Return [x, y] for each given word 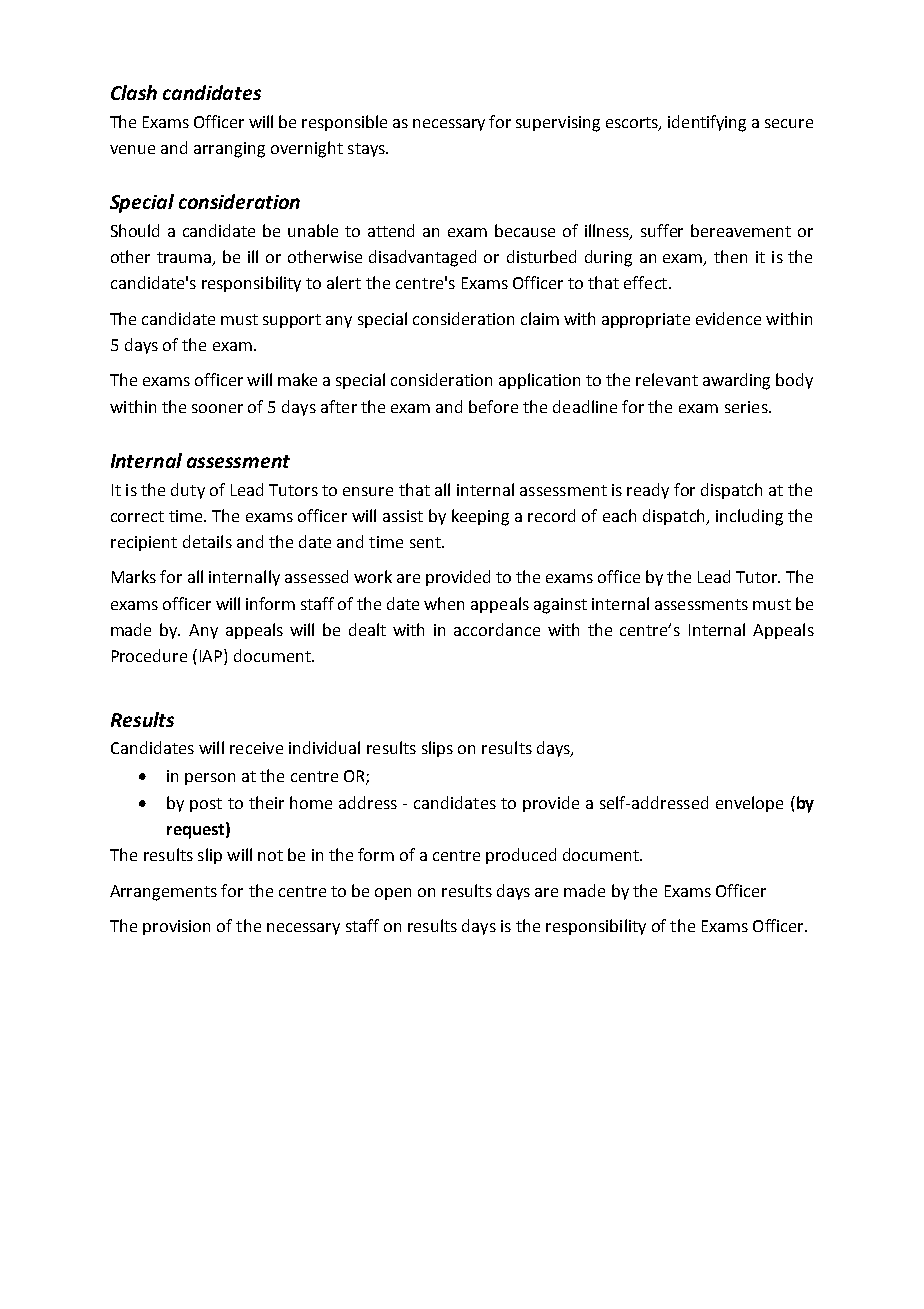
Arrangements [163, 893]
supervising [558, 124]
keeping [480, 517]
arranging [229, 150]
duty [188, 491]
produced [521, 856]
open [393, 894]
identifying [707, 123]
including [749, 517]
